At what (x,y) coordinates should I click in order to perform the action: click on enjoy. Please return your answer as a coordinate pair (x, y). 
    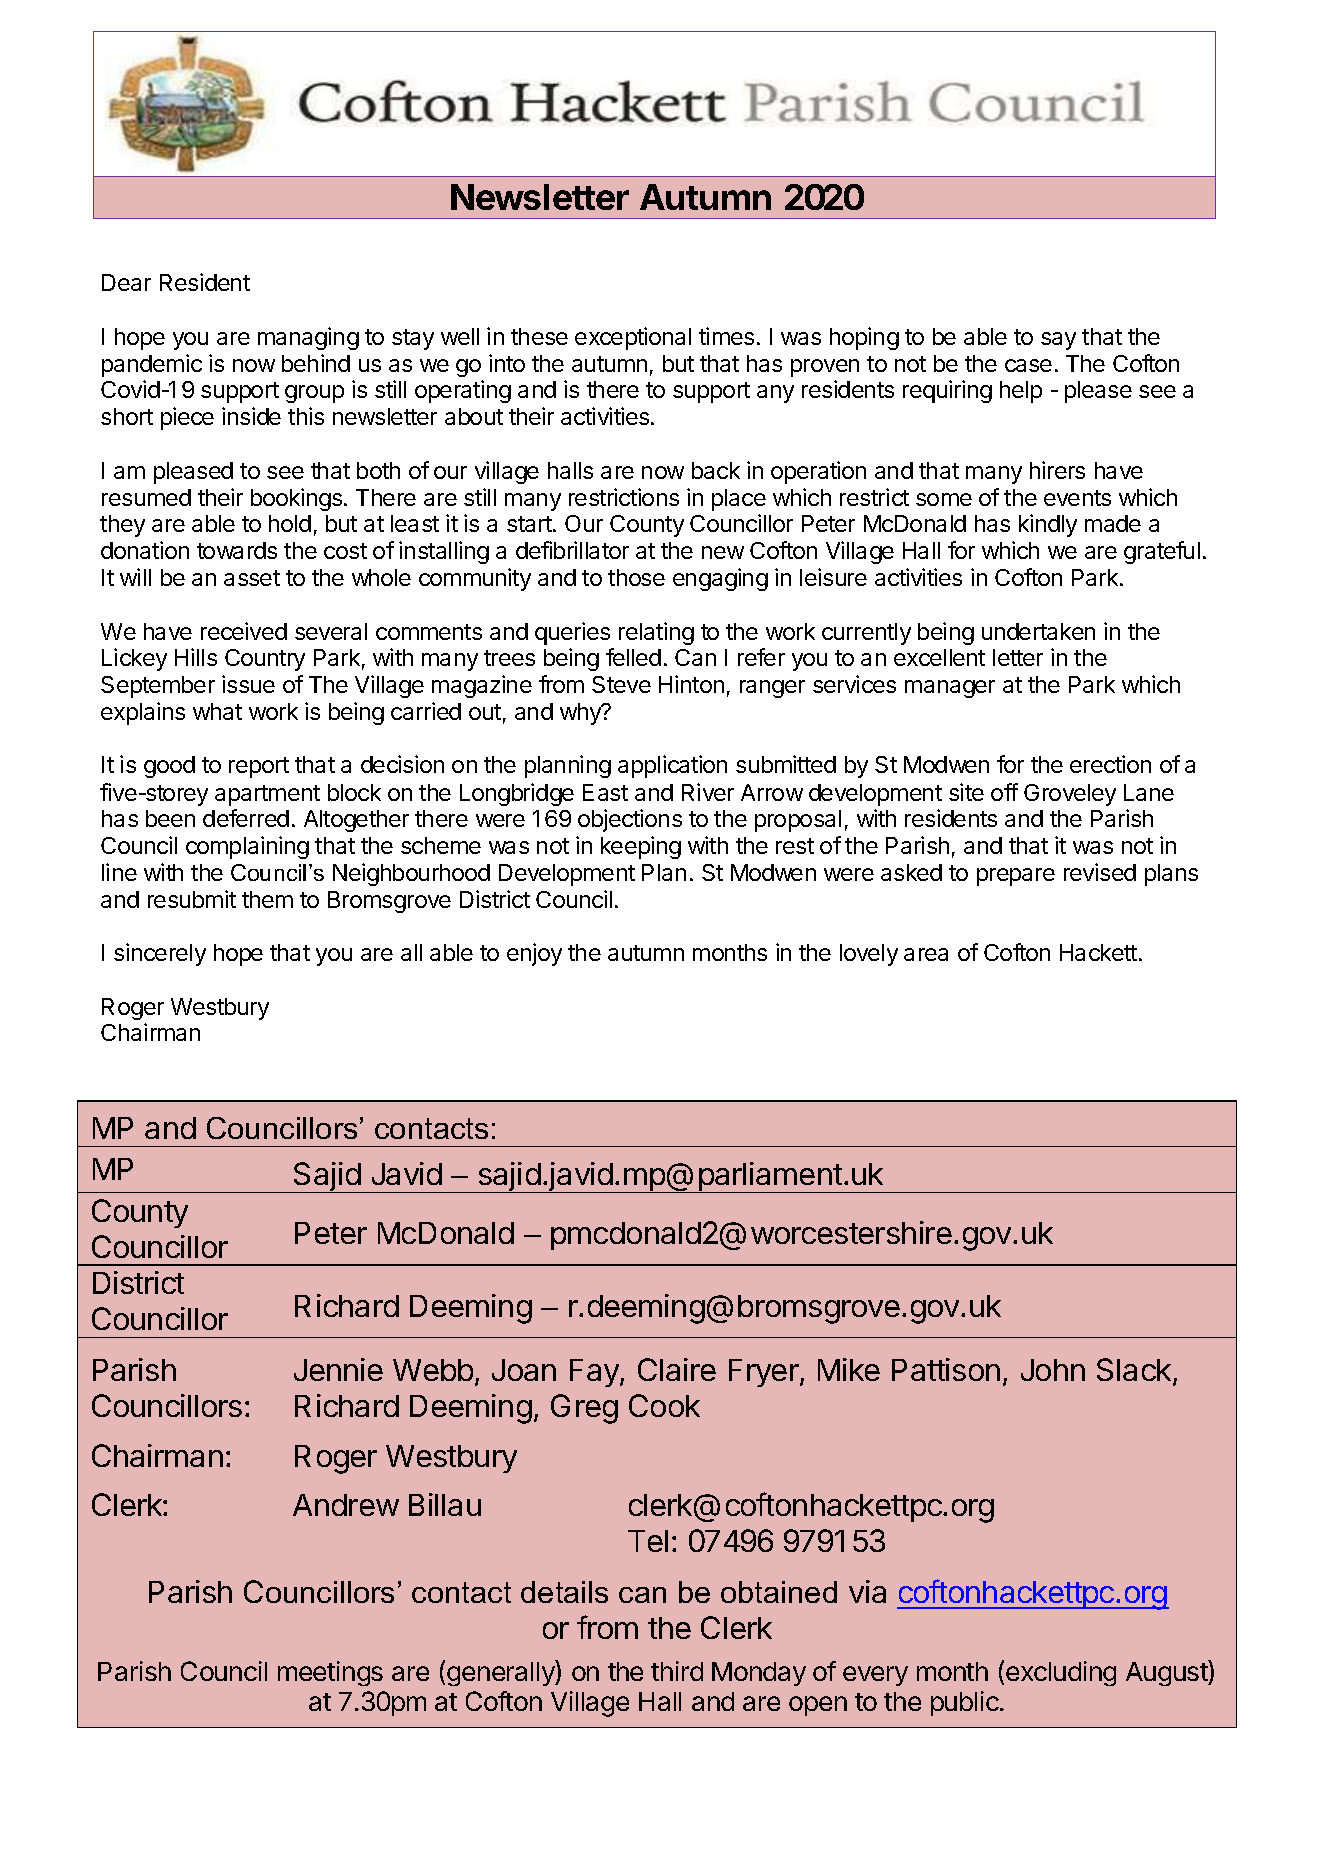
    Looking at the image, I should click on (534, 954).
